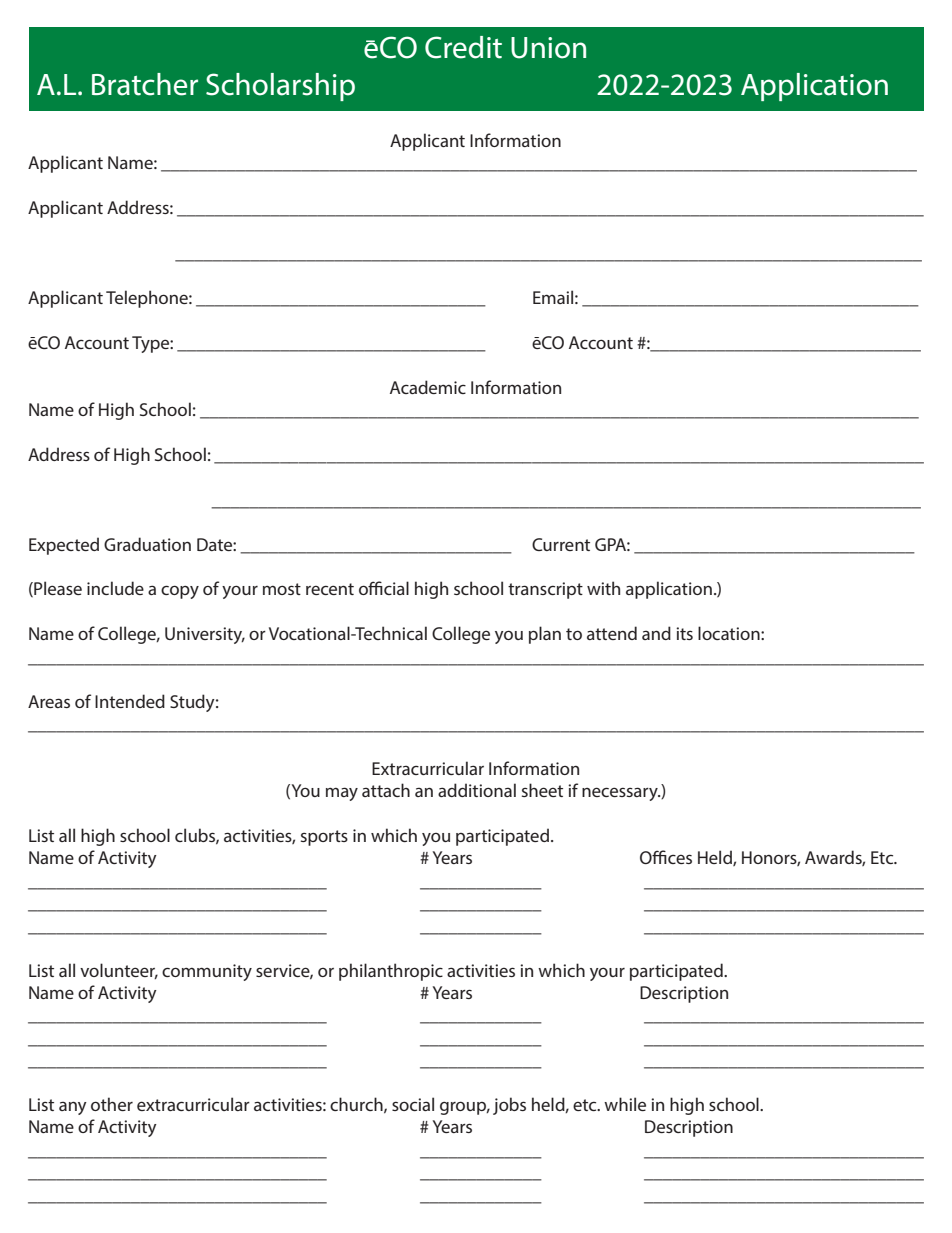 Image resolution: width=952 pixels, height=1233 pixels. I want to click on while, so click(625, 1104).
